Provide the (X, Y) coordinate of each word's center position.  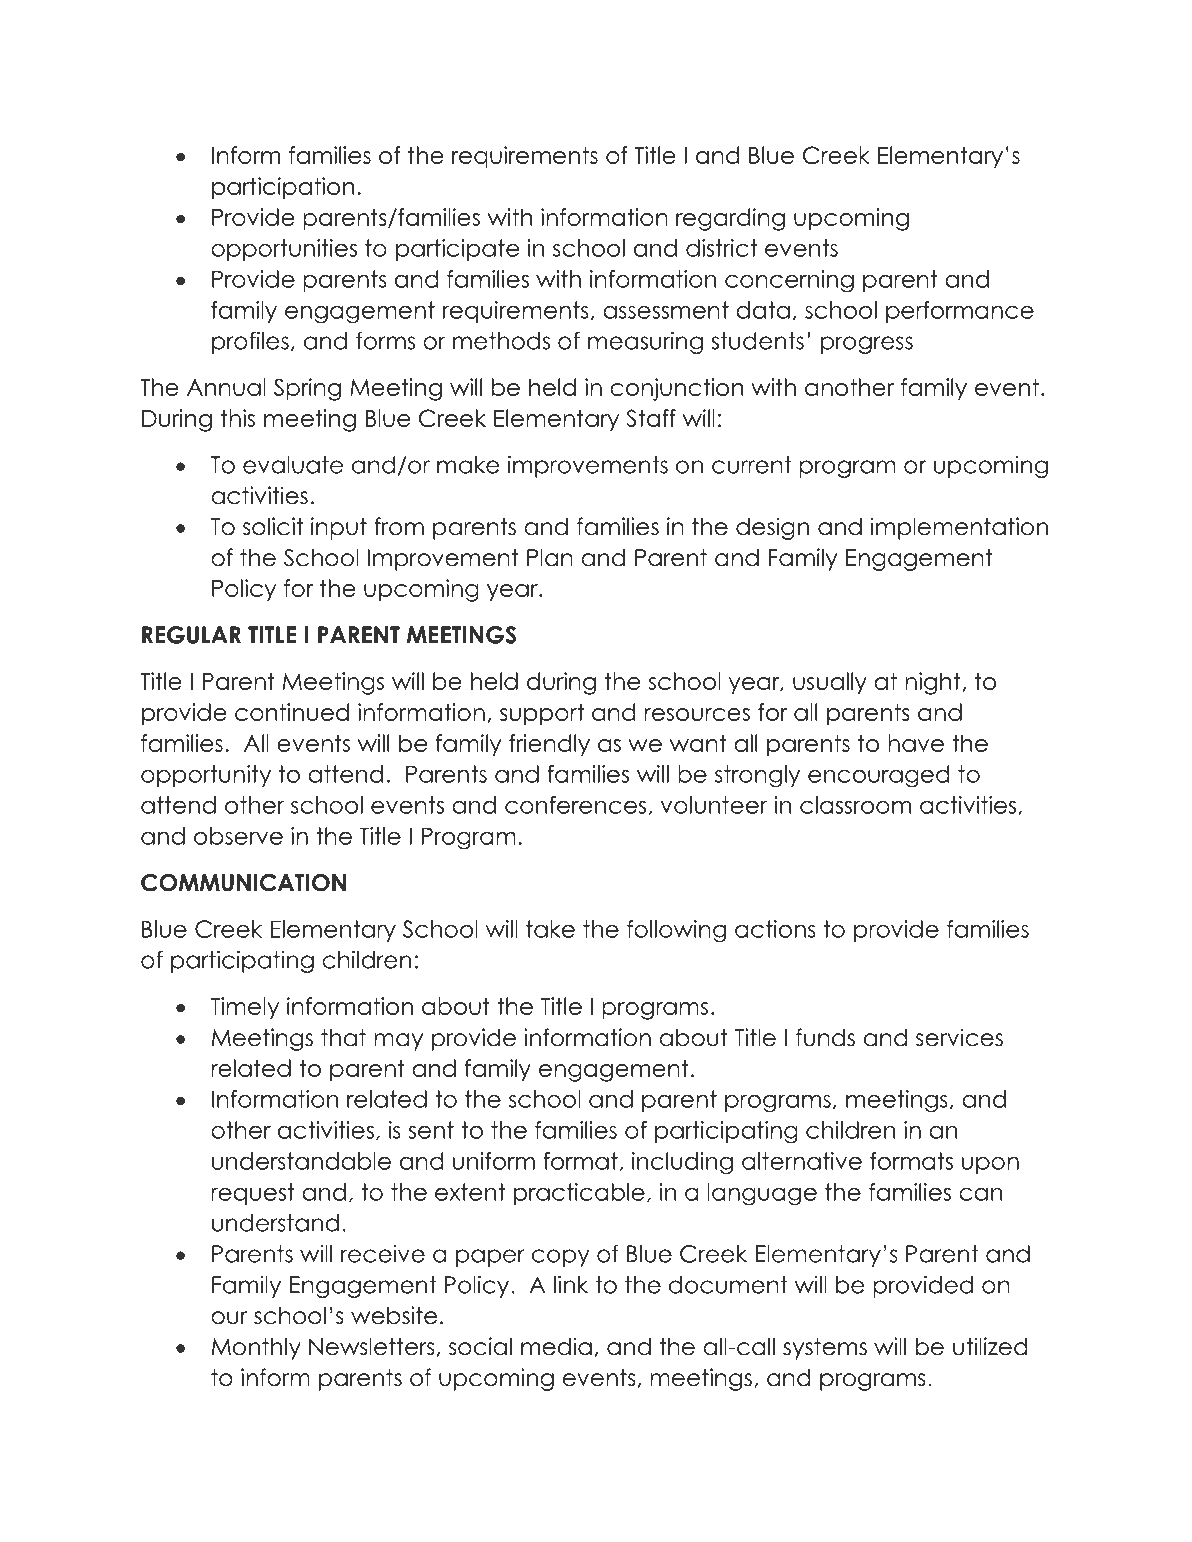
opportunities (284, 250)
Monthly (256, 1349)
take (550, 929)
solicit (273, 526)
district (722, 248)
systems (825, 1349)
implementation (959, 528)
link (571, 1284)
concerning (789, 281)
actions (775, 929)
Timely (245, 1008)
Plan (550, 557)
